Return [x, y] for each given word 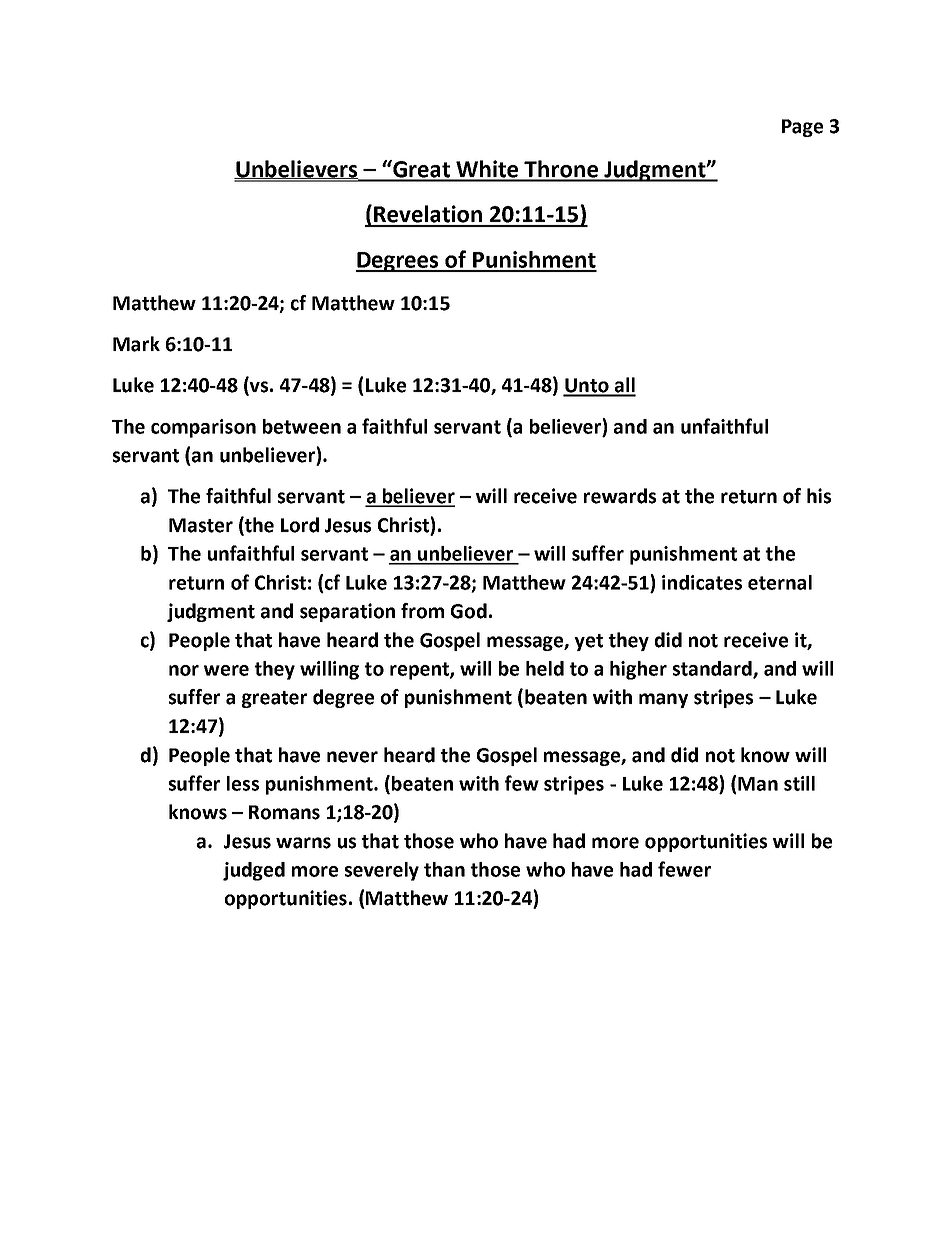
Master [201, 525]
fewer [684, 869]
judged [254, 871]
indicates [702, 582]
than [444, 869]
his [819, 496]
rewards [620, 496]
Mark [136, 344]
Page [802, 128]
